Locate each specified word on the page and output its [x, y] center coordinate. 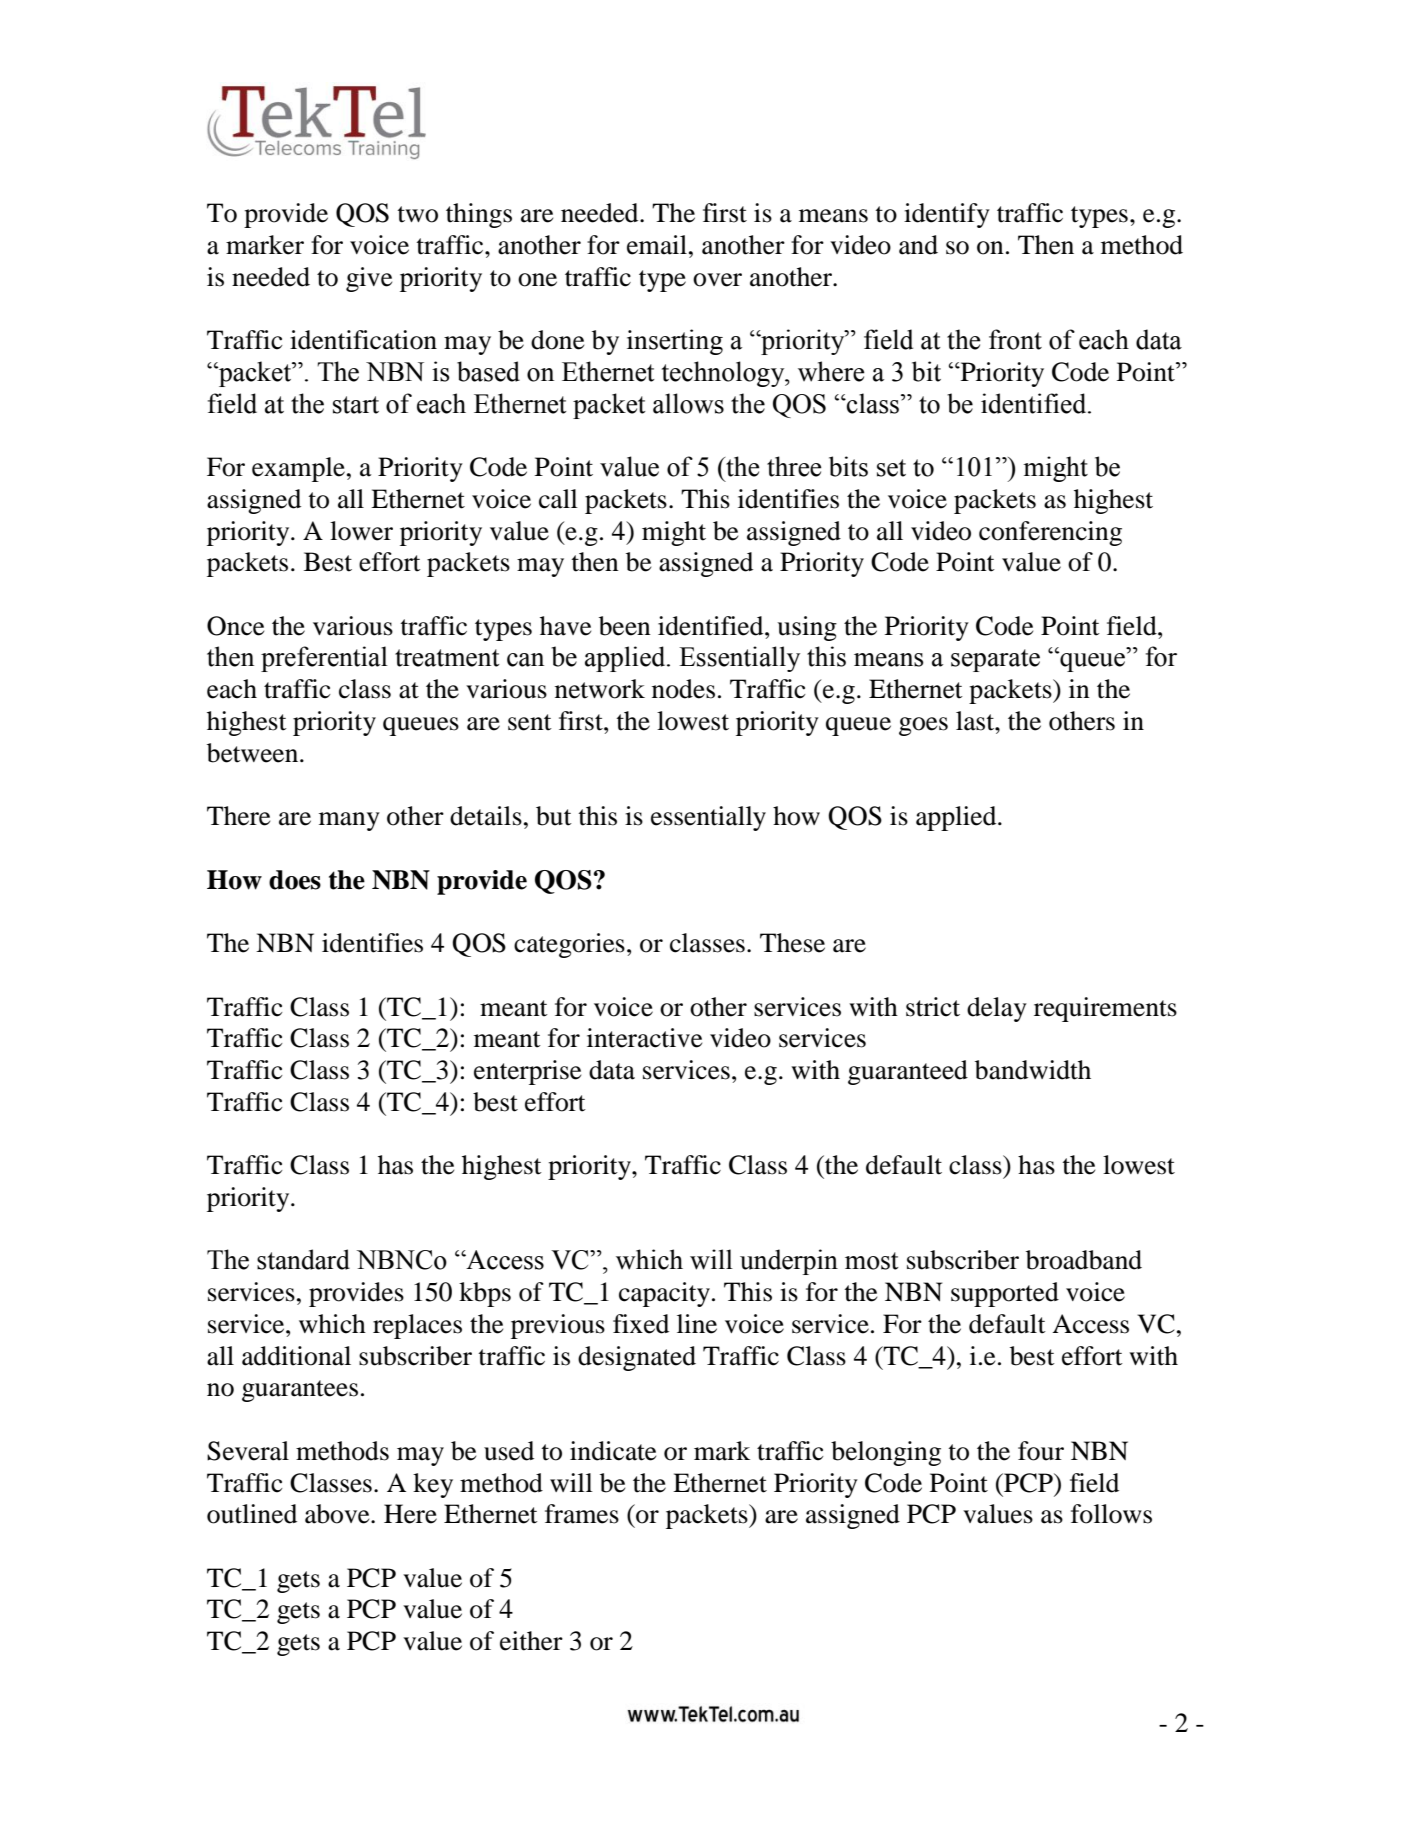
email [658, 245]
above [338, 1514]
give [369, 279]
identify [947, 215]
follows [1111, 1514]
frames [582, 1514]
